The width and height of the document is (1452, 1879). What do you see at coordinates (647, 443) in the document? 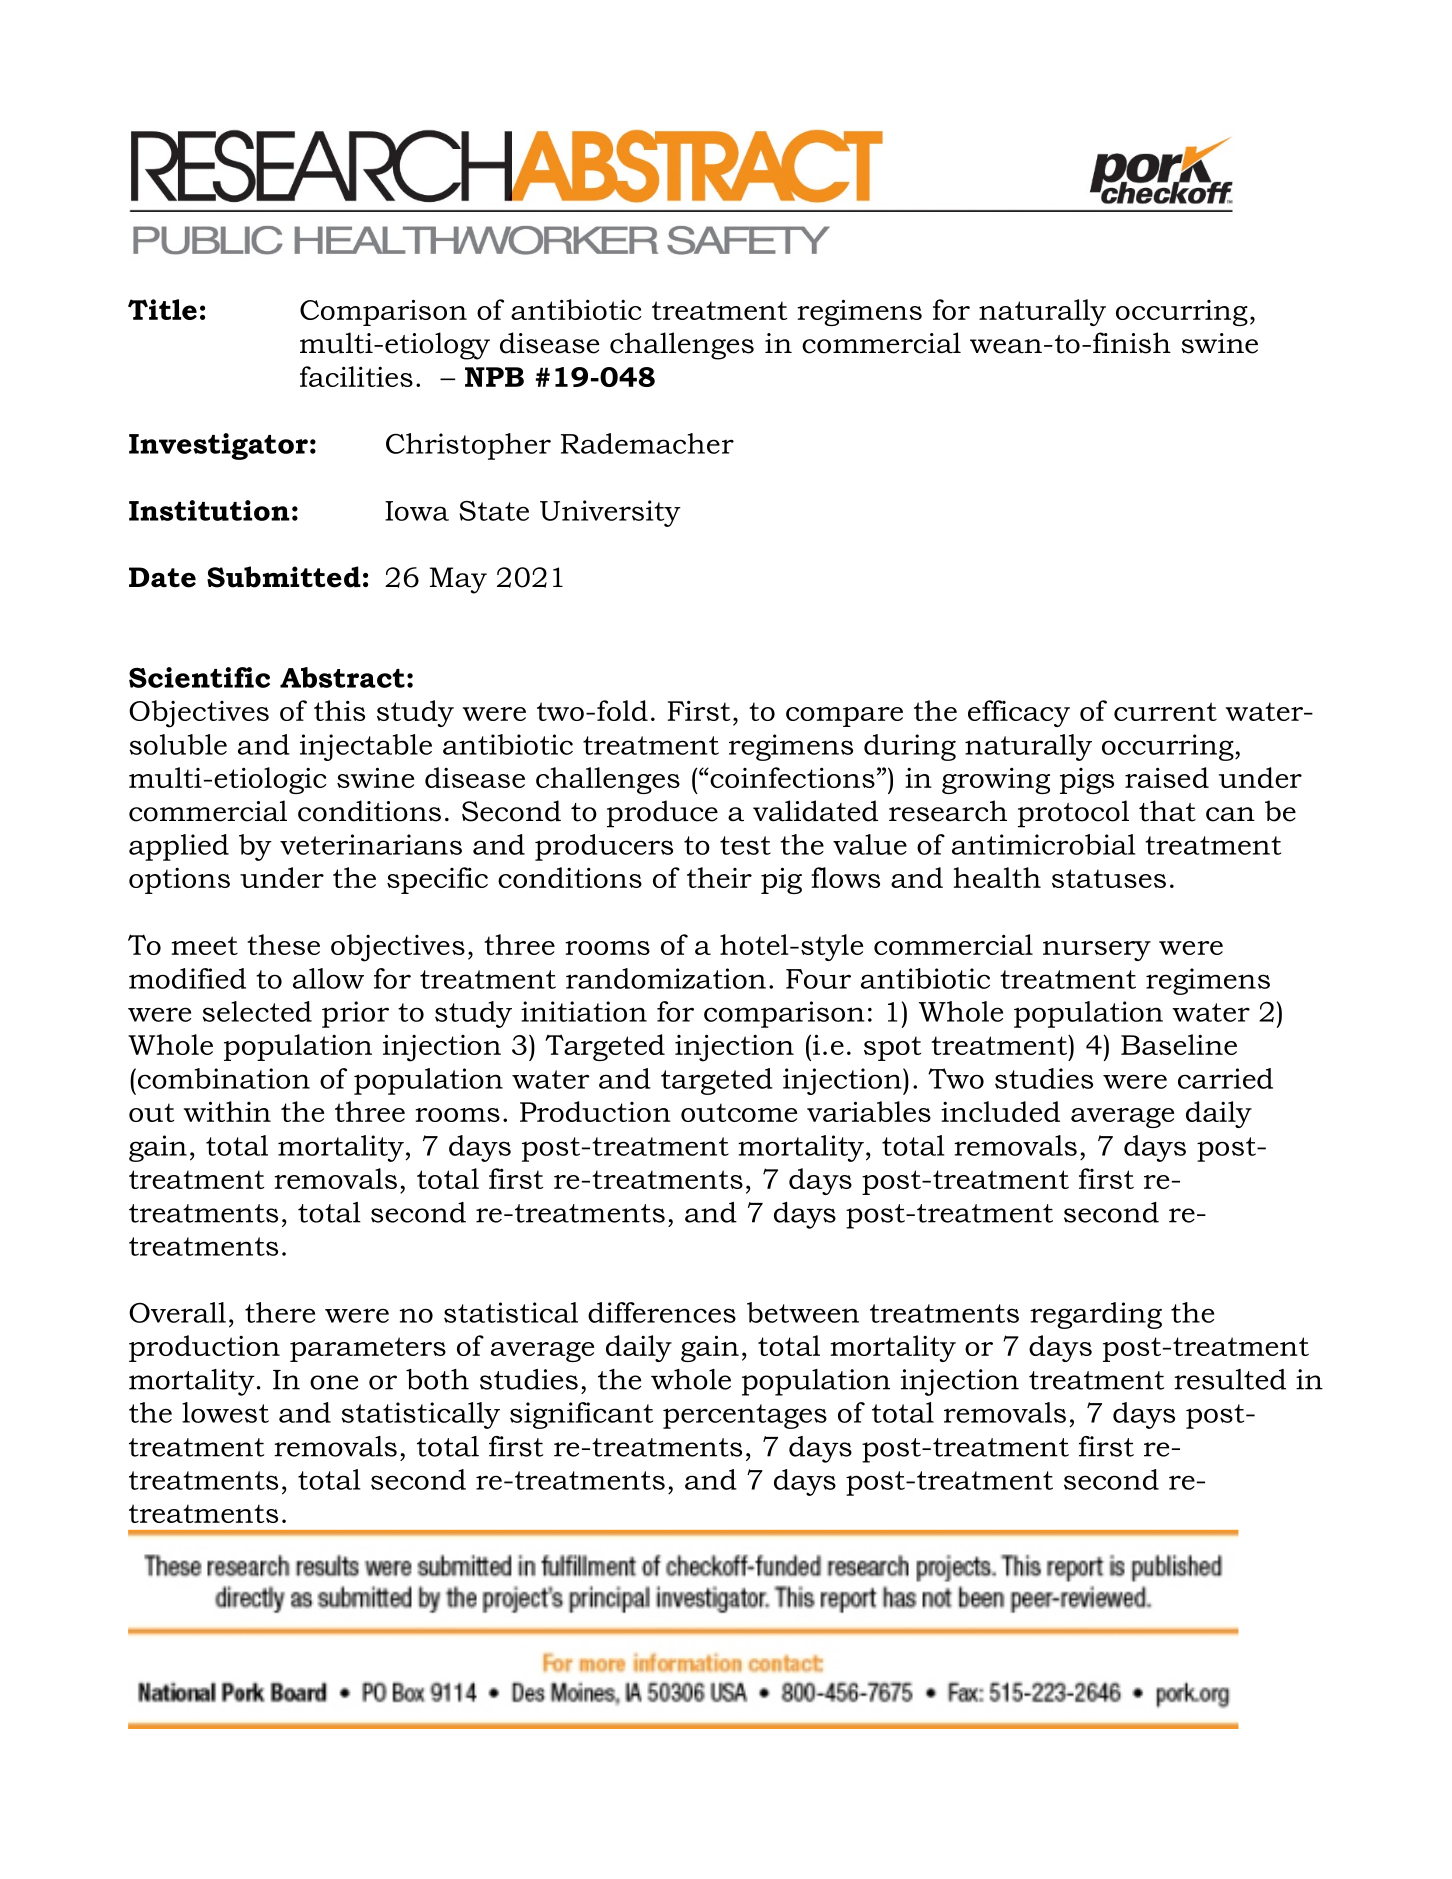
I see `Rademacher` at bounding box center [647, 443].
